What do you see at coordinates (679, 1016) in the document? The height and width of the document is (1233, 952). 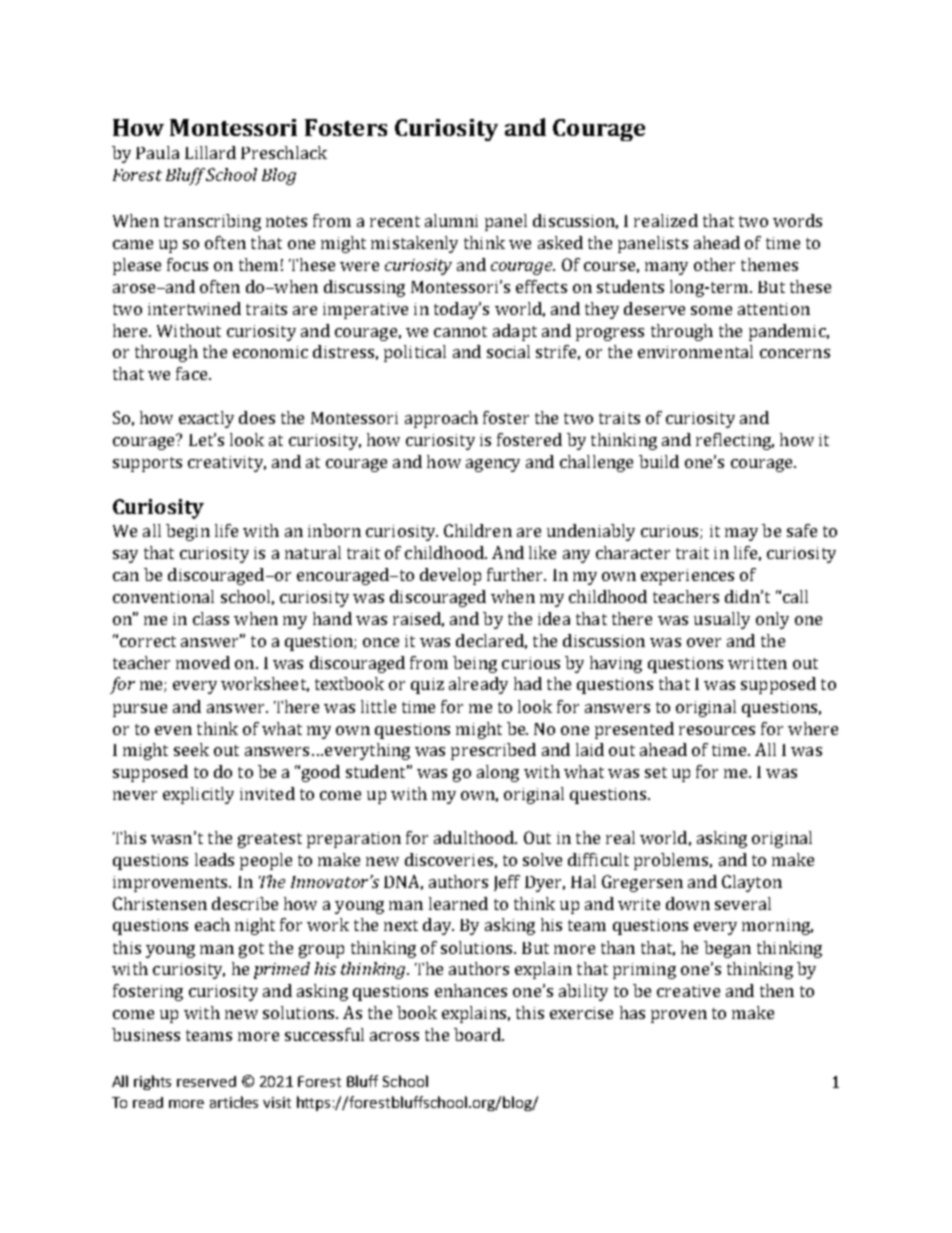 I see `proven` at bounding box center [679, 1016].
